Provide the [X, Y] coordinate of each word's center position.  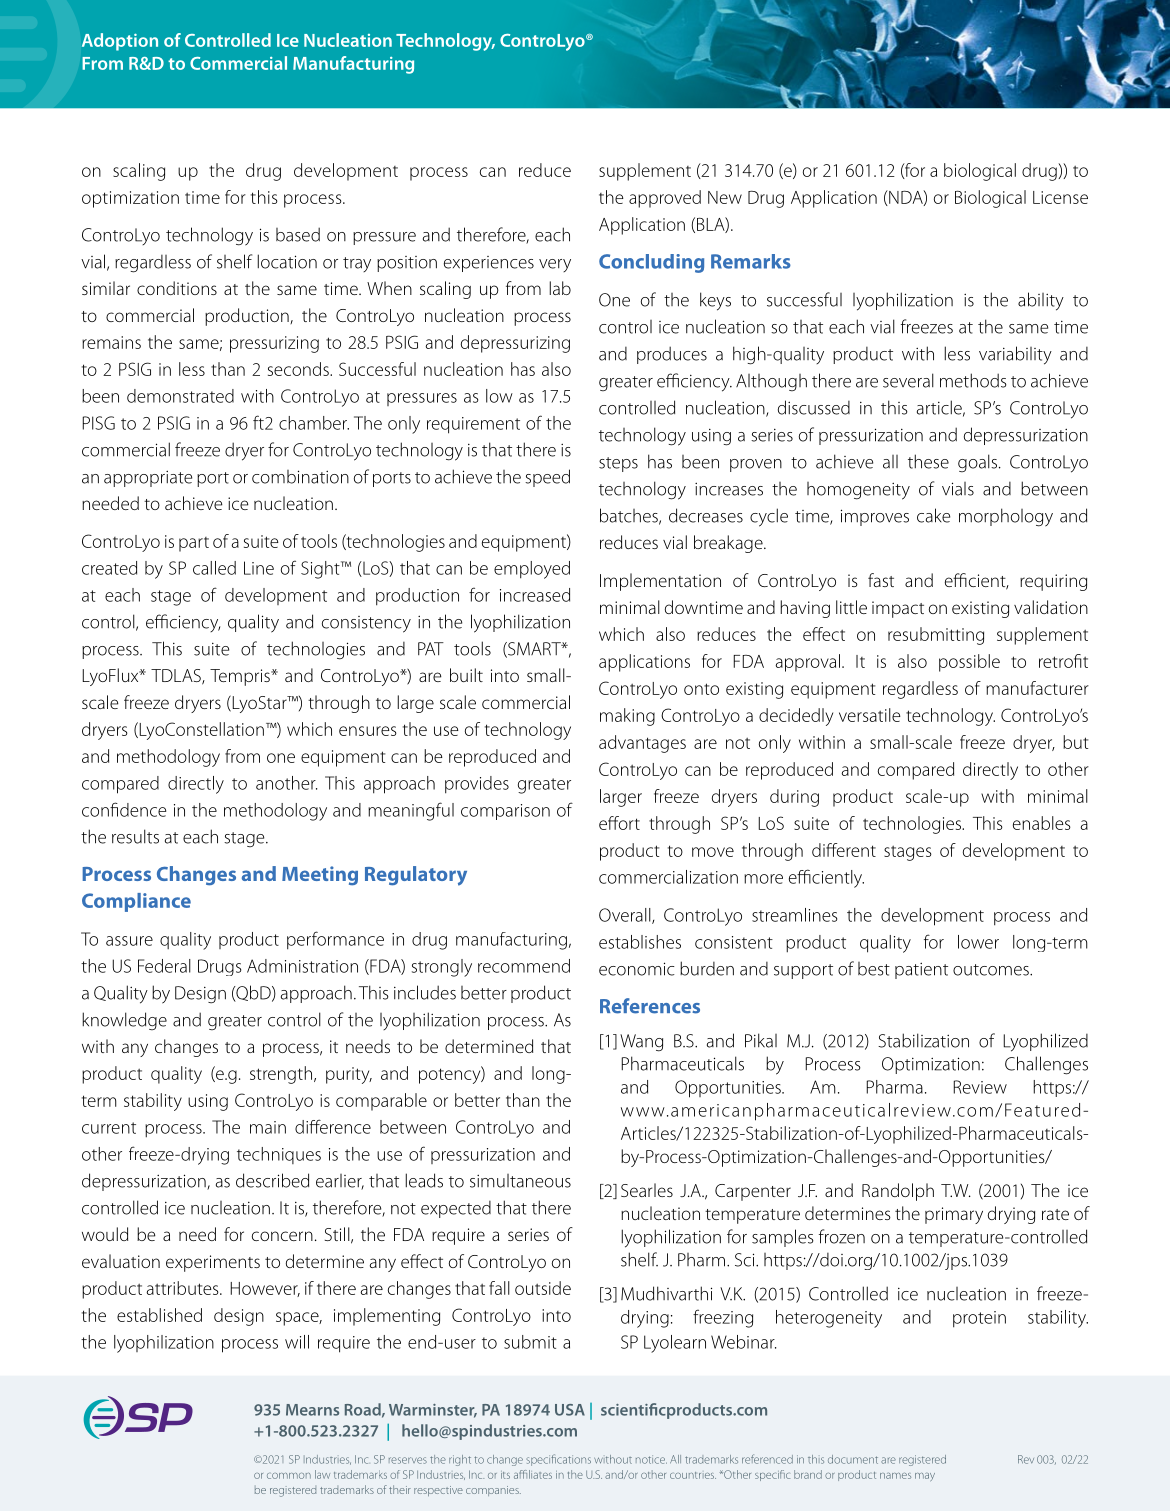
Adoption [120, 42]
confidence [124, 809]
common [289, 1476]
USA [570, 1410]
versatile [870, 715]
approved [665, 199]
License [1060, 197]
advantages [642, 744]
